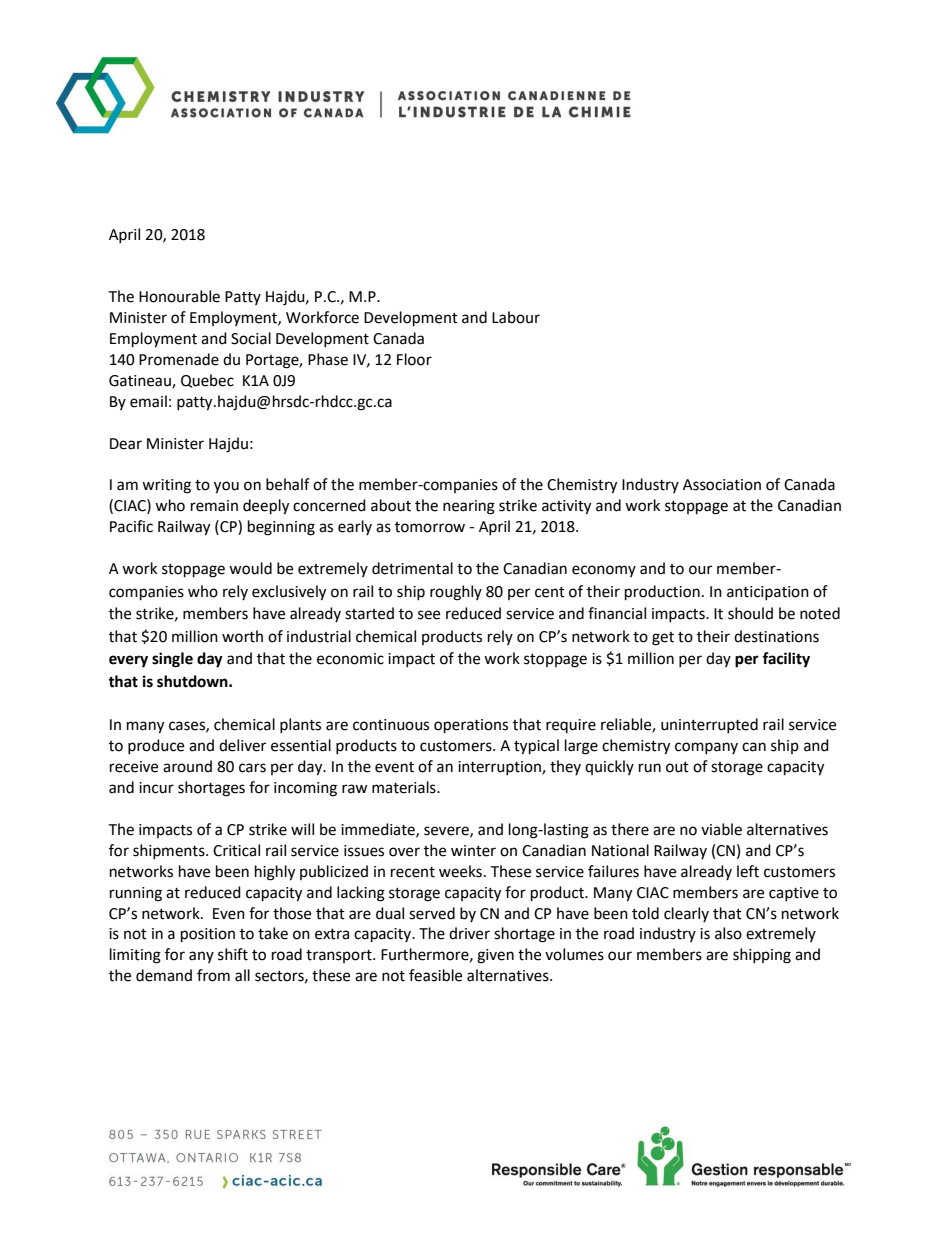 This page has height=1233, width=952. I want to click on you, so click(226, 487).
